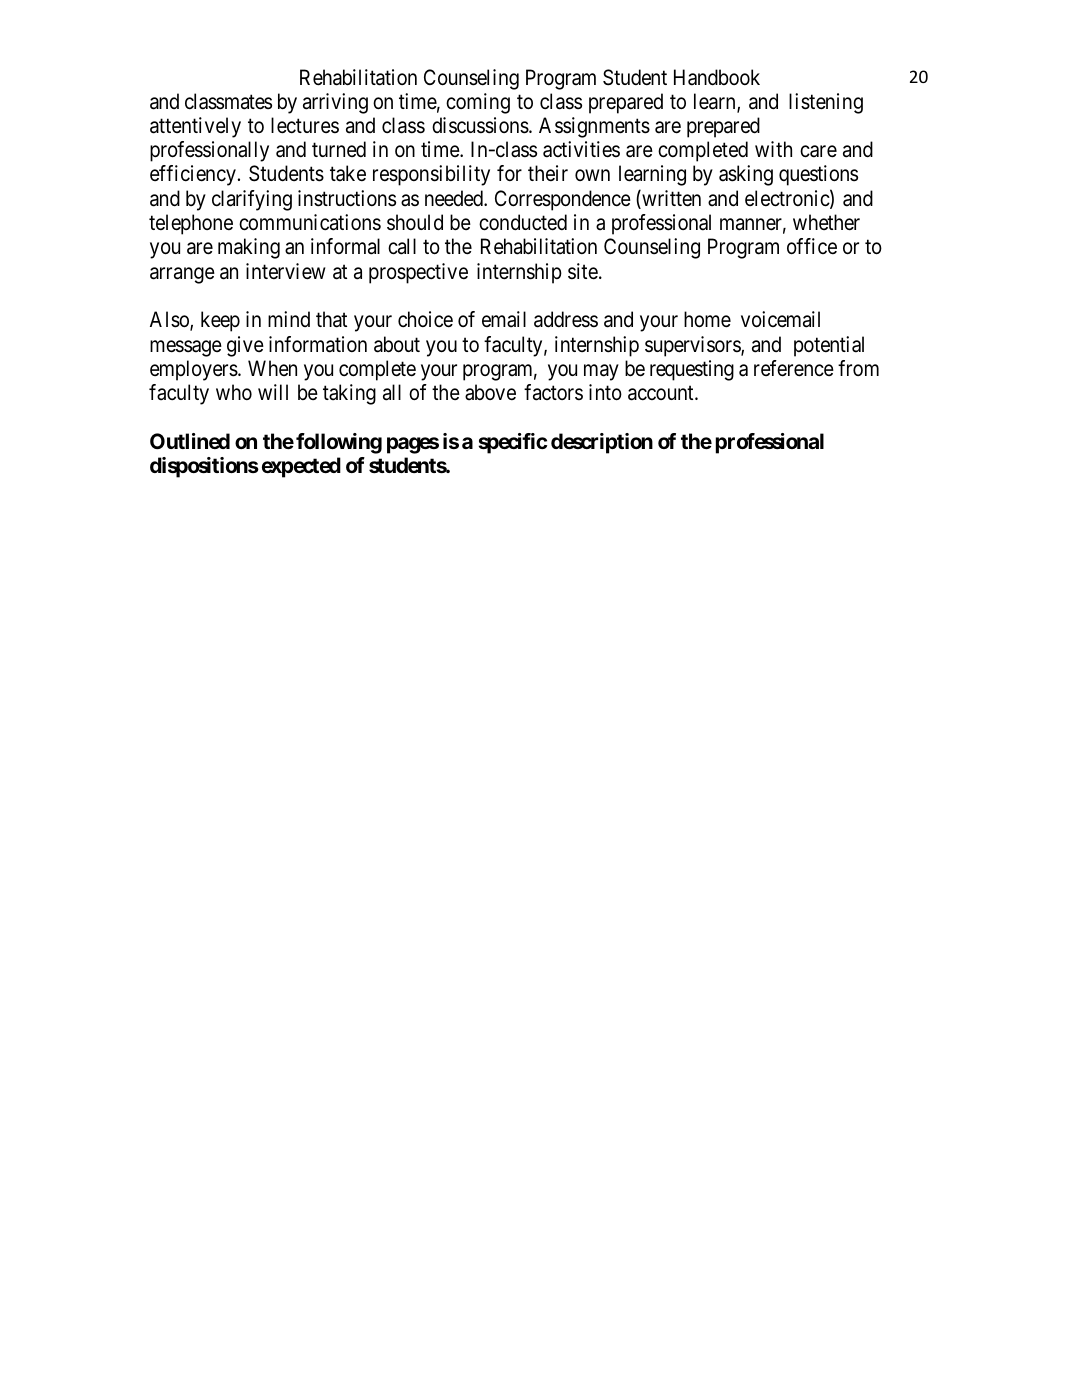  What do you see at coordinates (252, 200) in the screenshot?
I see `clarifying` at bounding box center [252, 200].
